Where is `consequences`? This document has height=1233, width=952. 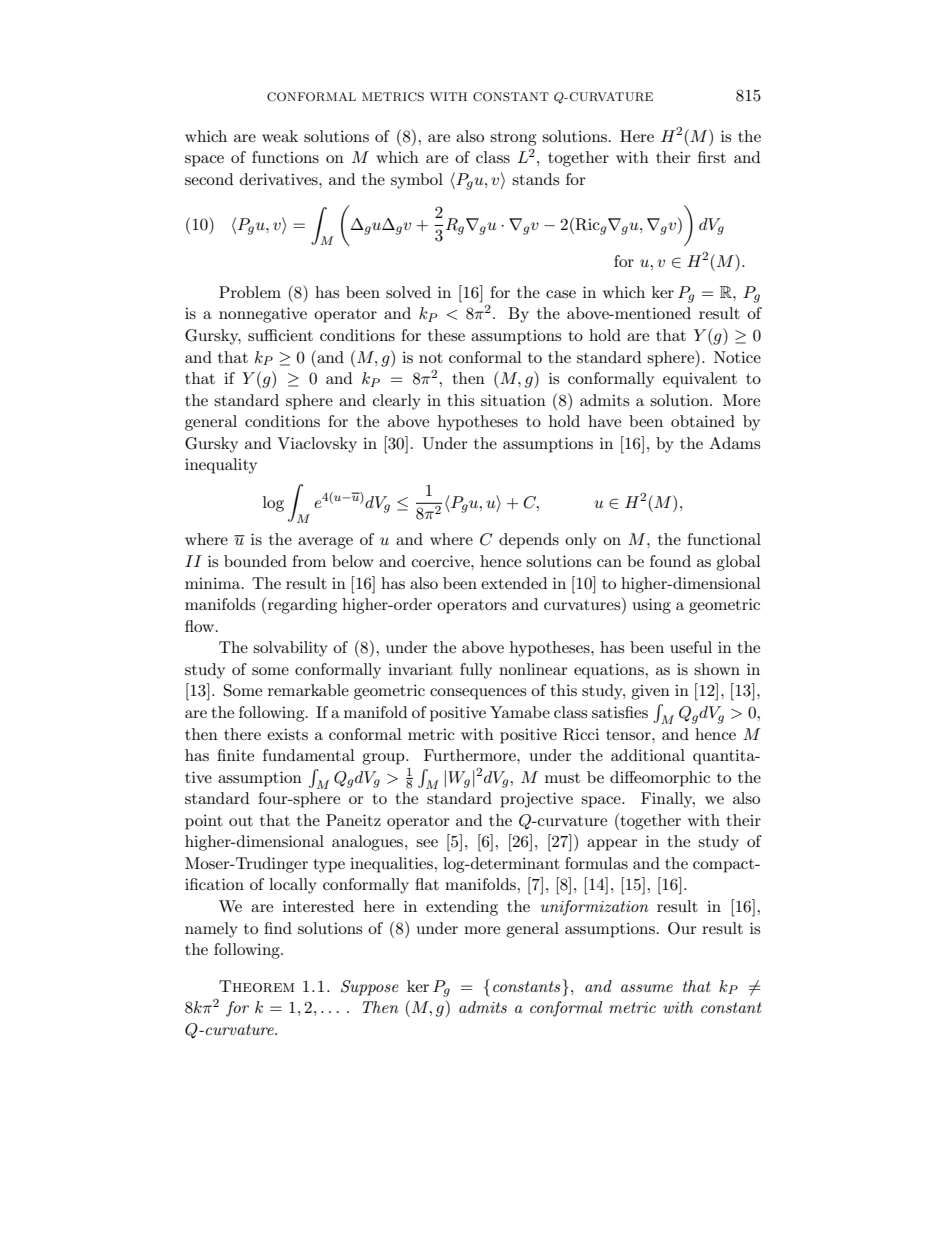
consequences is located at coordinates (478, 694).
